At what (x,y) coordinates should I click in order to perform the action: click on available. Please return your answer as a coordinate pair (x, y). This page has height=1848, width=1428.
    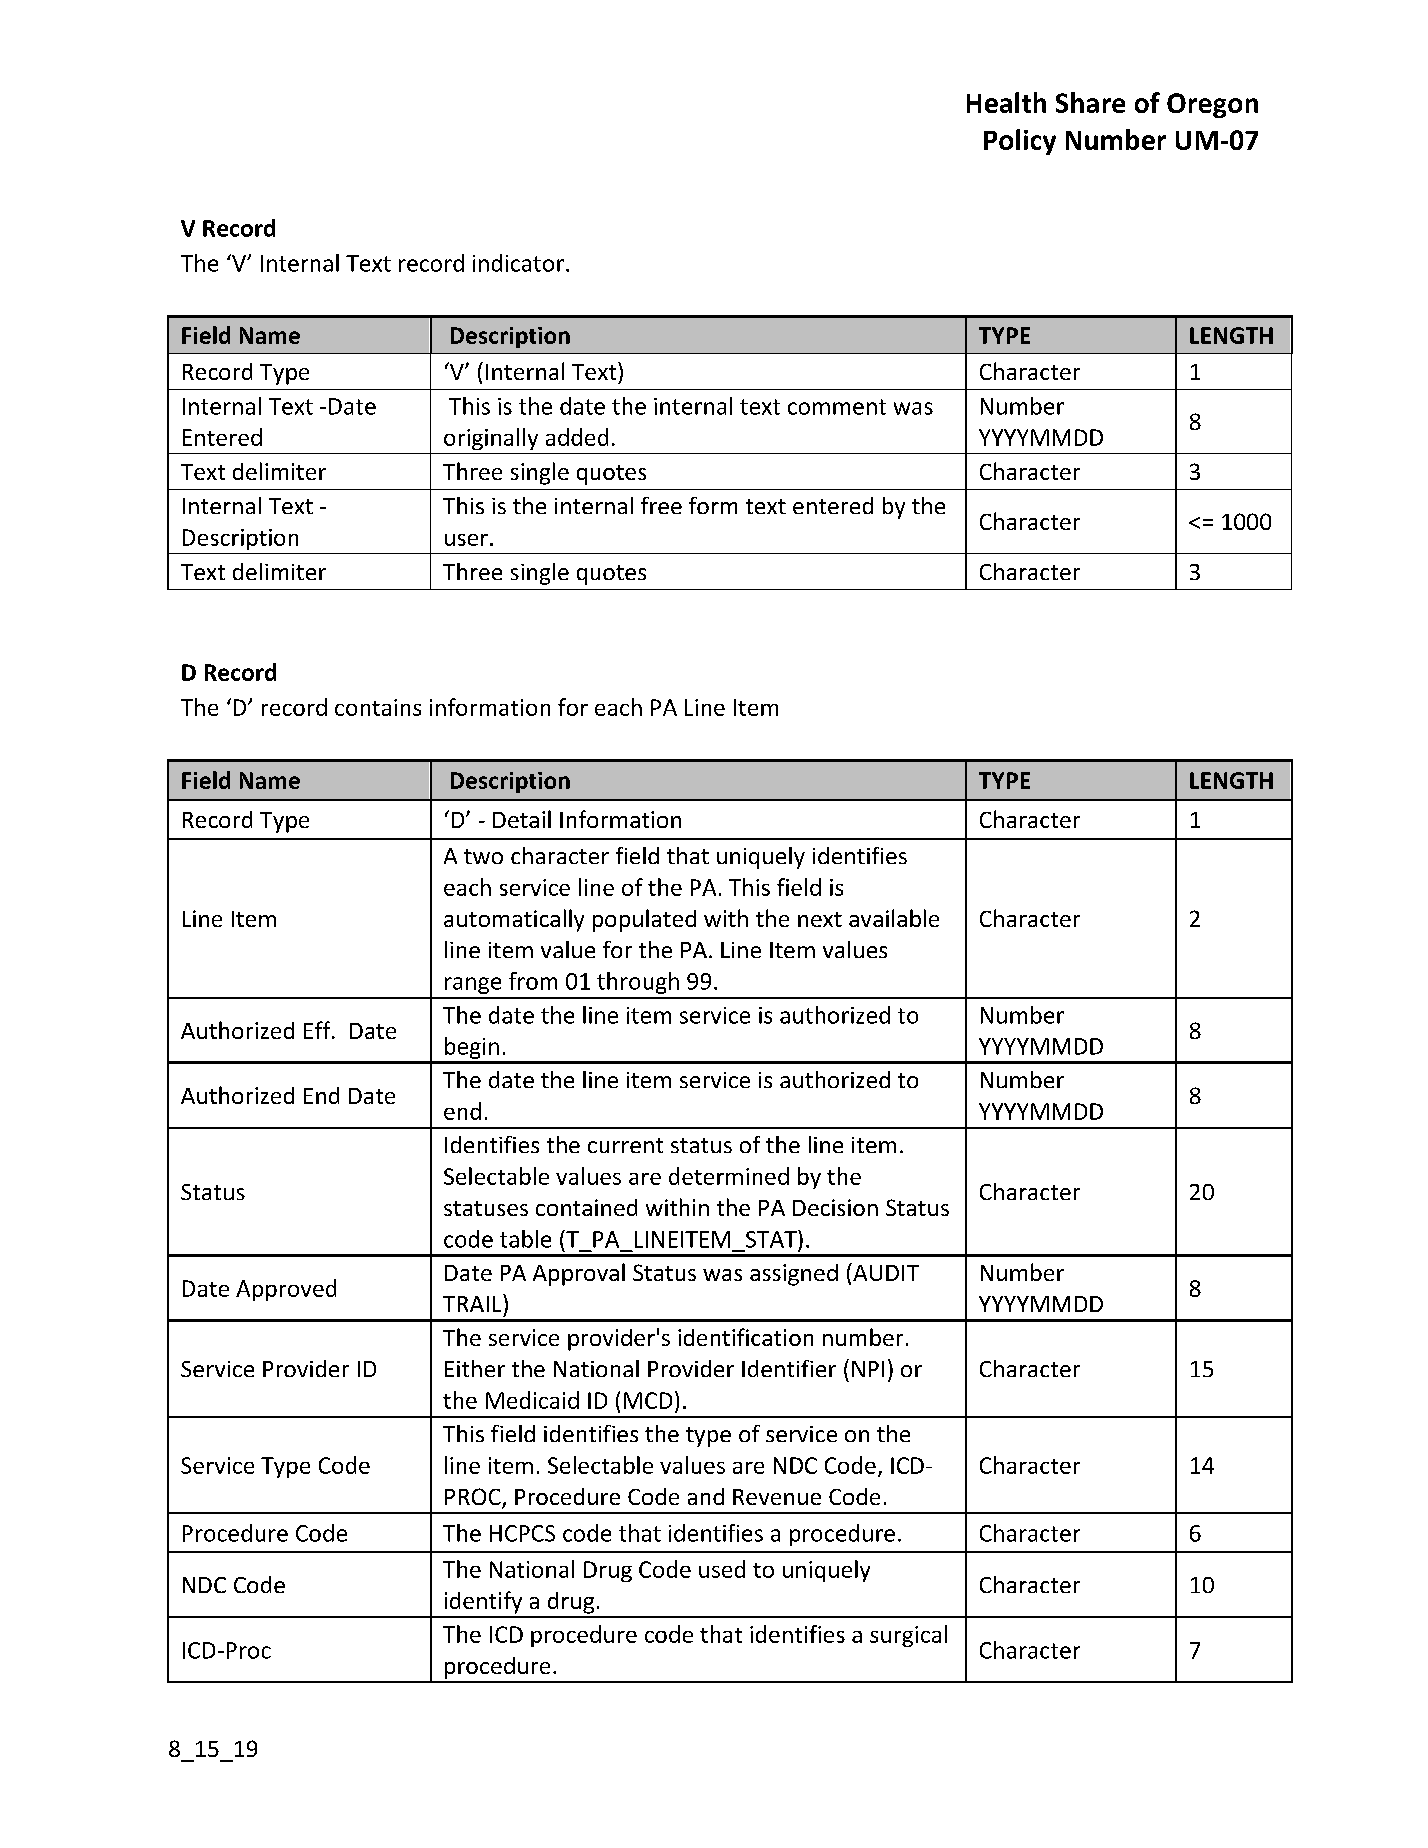
    Looking at the image, I should click on (894, 918).
